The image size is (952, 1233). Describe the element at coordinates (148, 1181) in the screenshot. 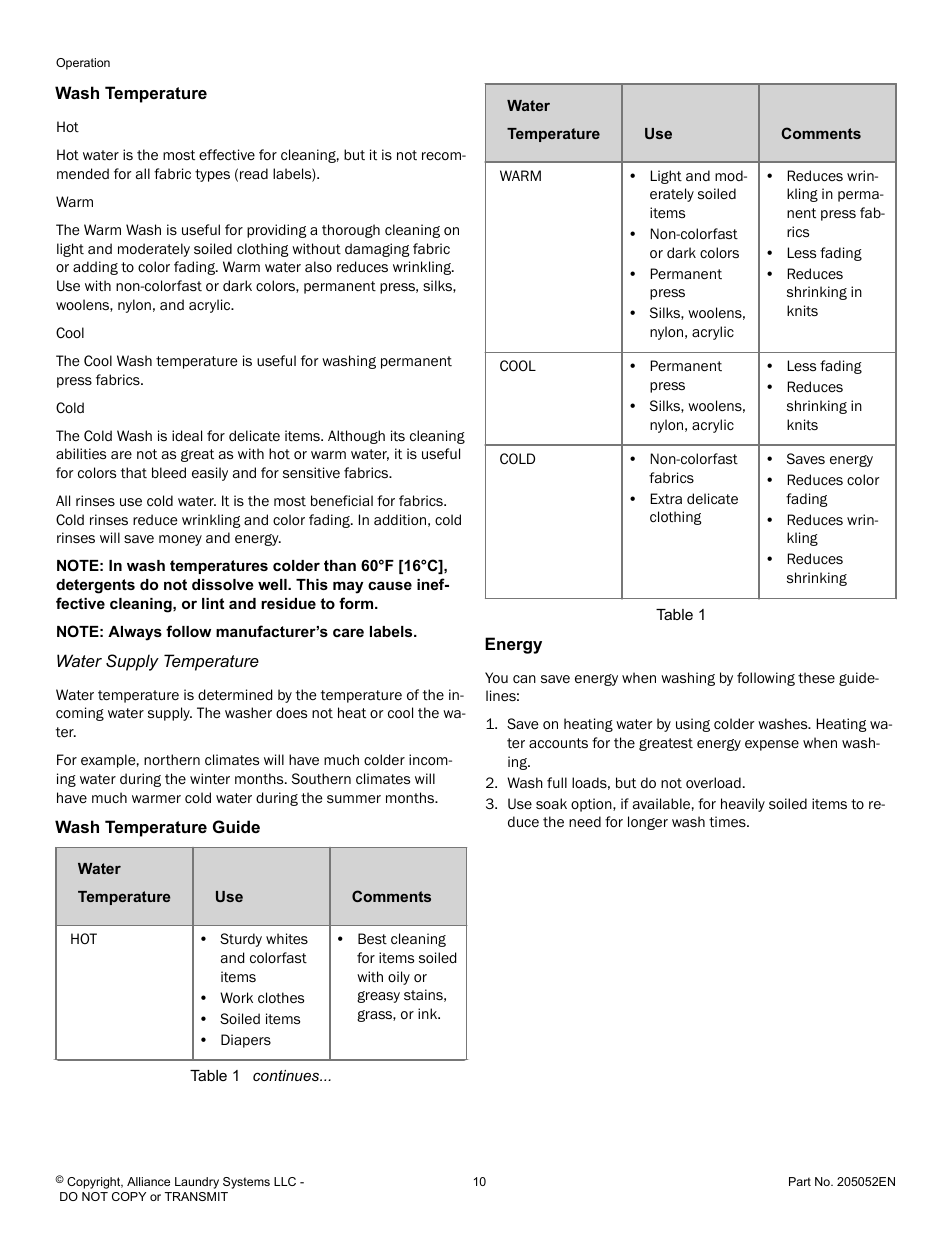

I see `Alliance` at that location.
